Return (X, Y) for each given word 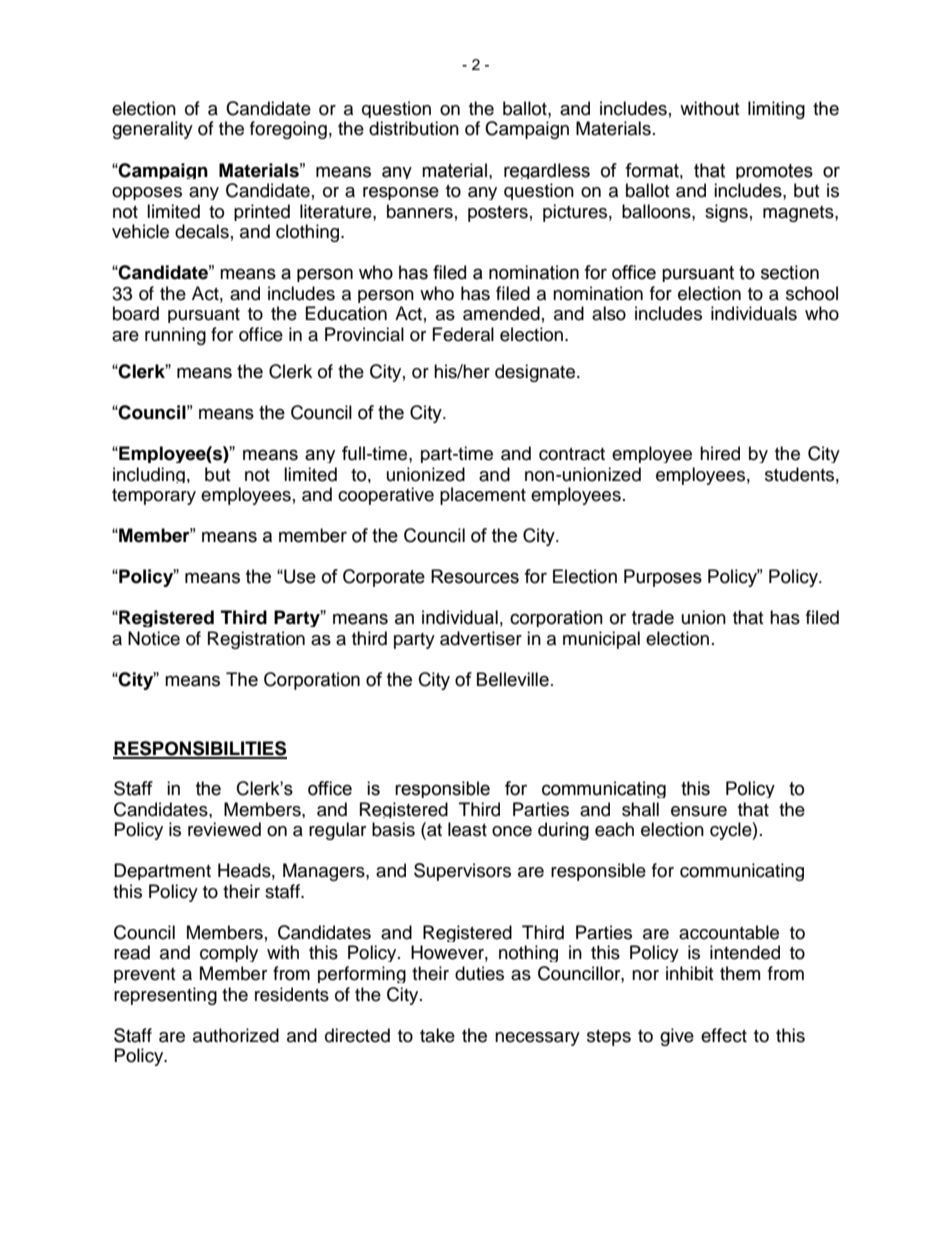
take (437, 1035)
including (149, 475)
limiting (776, 110)
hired (720, 453)
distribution (414, 128)
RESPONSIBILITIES (200, 749)
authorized (236, 1035)
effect (724, 1035)
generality (152, 130)
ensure (699, 811)
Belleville (513, 679)
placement (483, 496)
